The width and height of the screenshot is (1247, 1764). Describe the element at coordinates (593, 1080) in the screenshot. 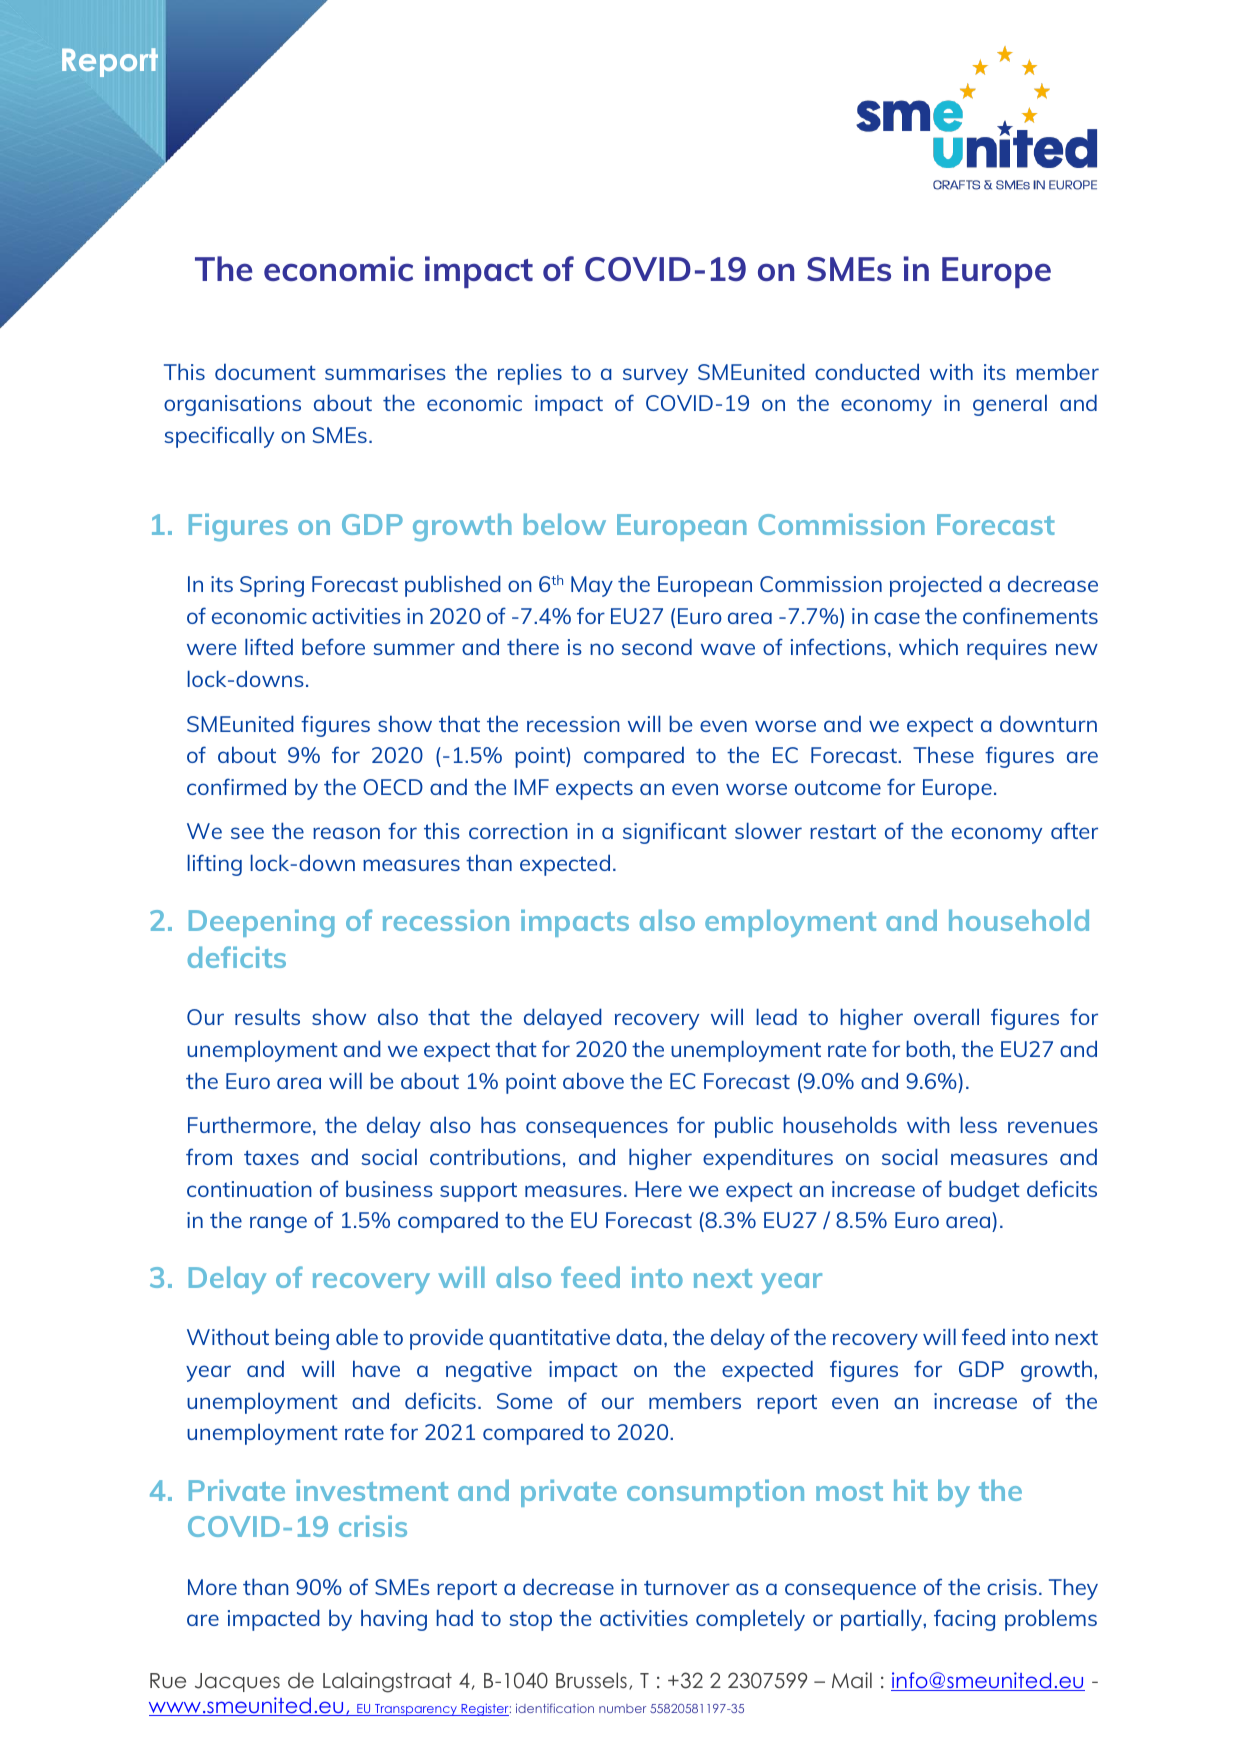

I see `above` at that location.
